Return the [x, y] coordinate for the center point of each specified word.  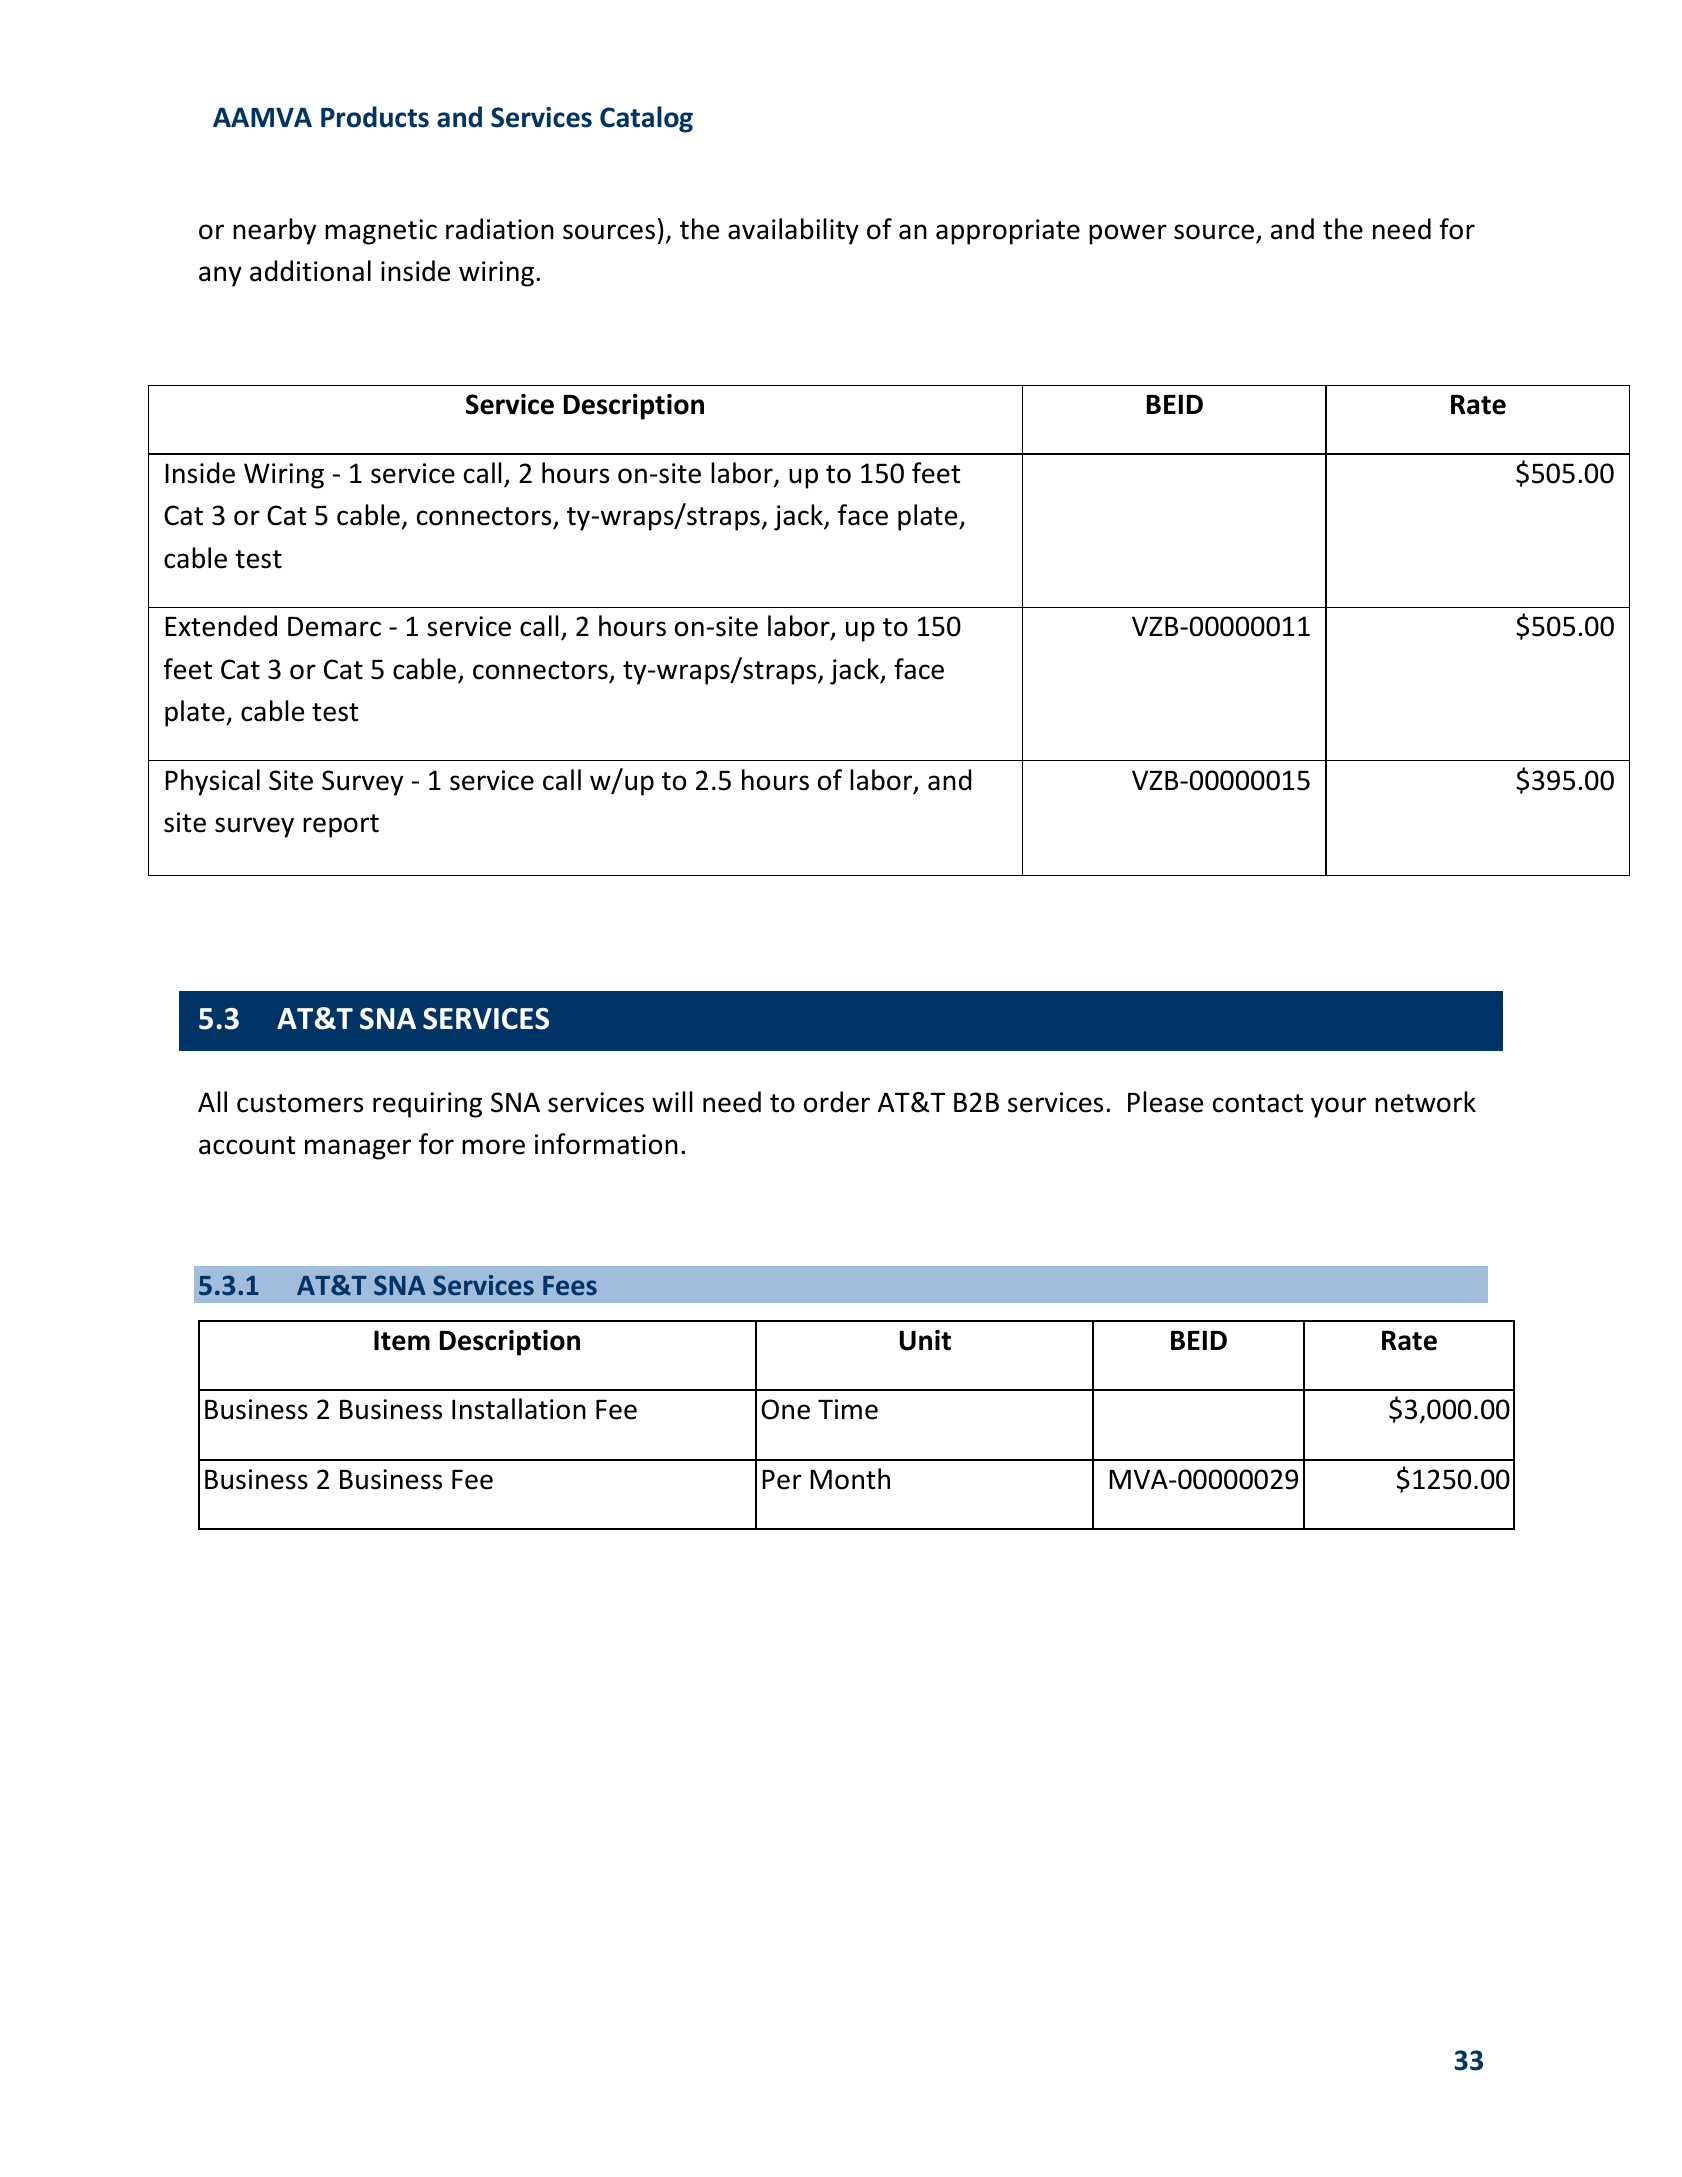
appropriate [1008, 232]
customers [300, 1103]
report [341, 826]
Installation [519, 1409]
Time [848, 1409]
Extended [221, 626]
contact [1258, 1103]
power [1128, 234]
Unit [925, 1340]
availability [793, 231]
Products [375, 117]
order [837, 1102]
